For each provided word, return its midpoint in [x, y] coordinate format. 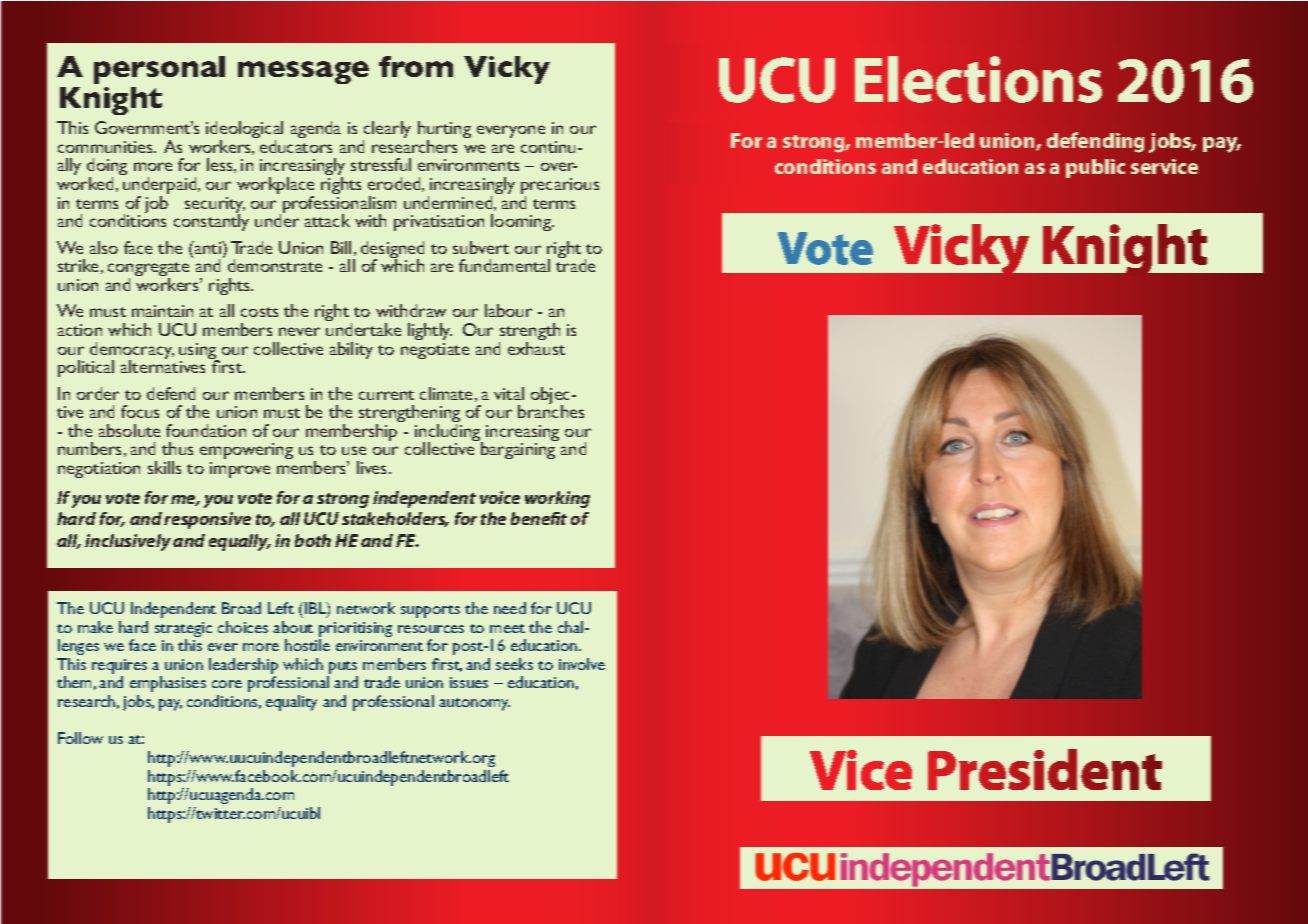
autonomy [474, 704]
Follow [80, 738]
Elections [978, 79]
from [416, 66]
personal [159, 70]
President [1045, 769]
